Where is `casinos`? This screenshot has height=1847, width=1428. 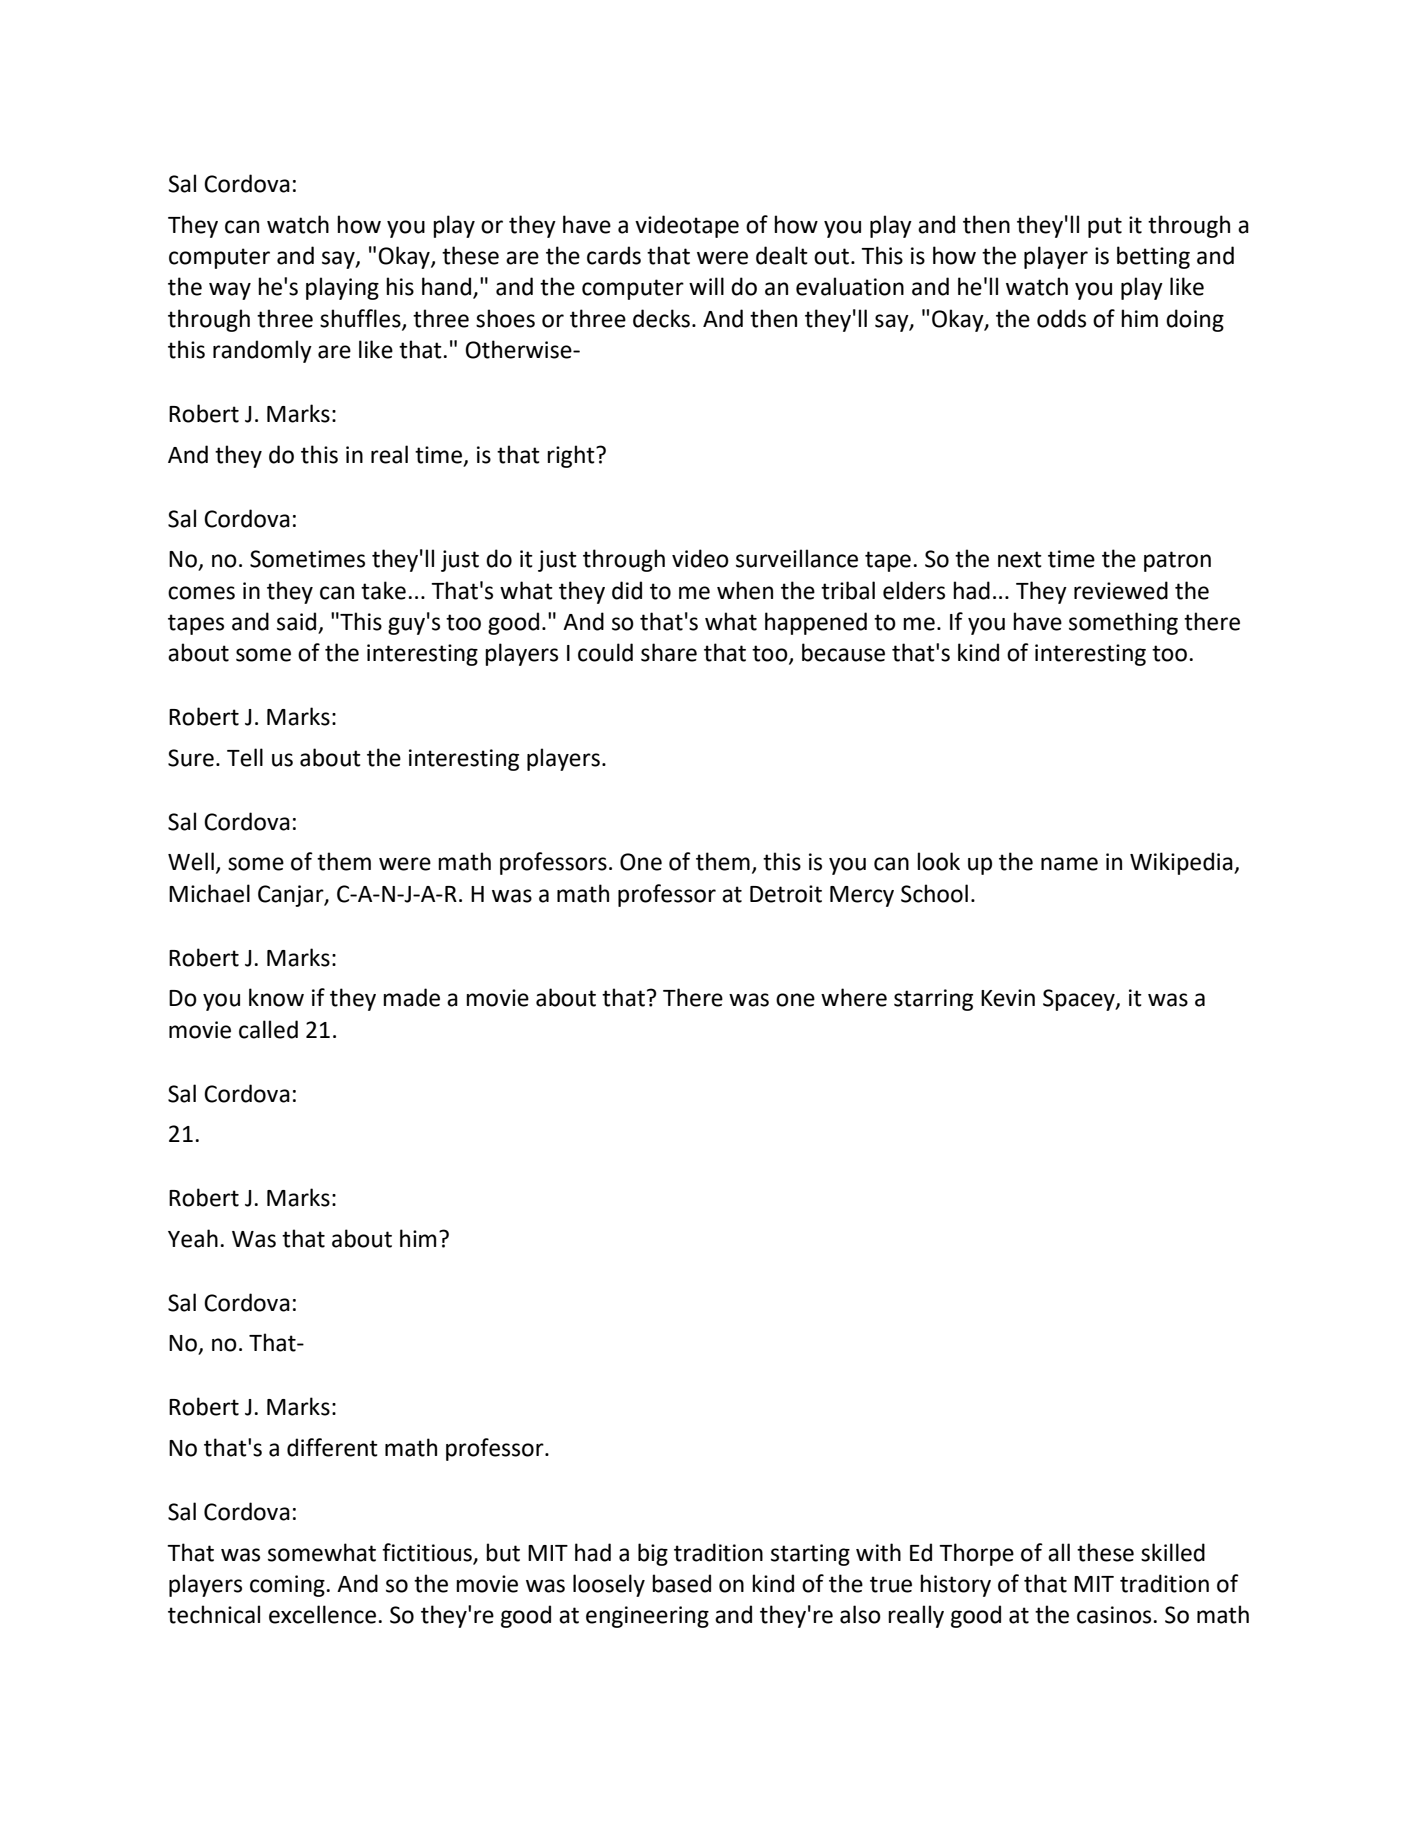
casinos is located at coordinates (1115, 1615).
